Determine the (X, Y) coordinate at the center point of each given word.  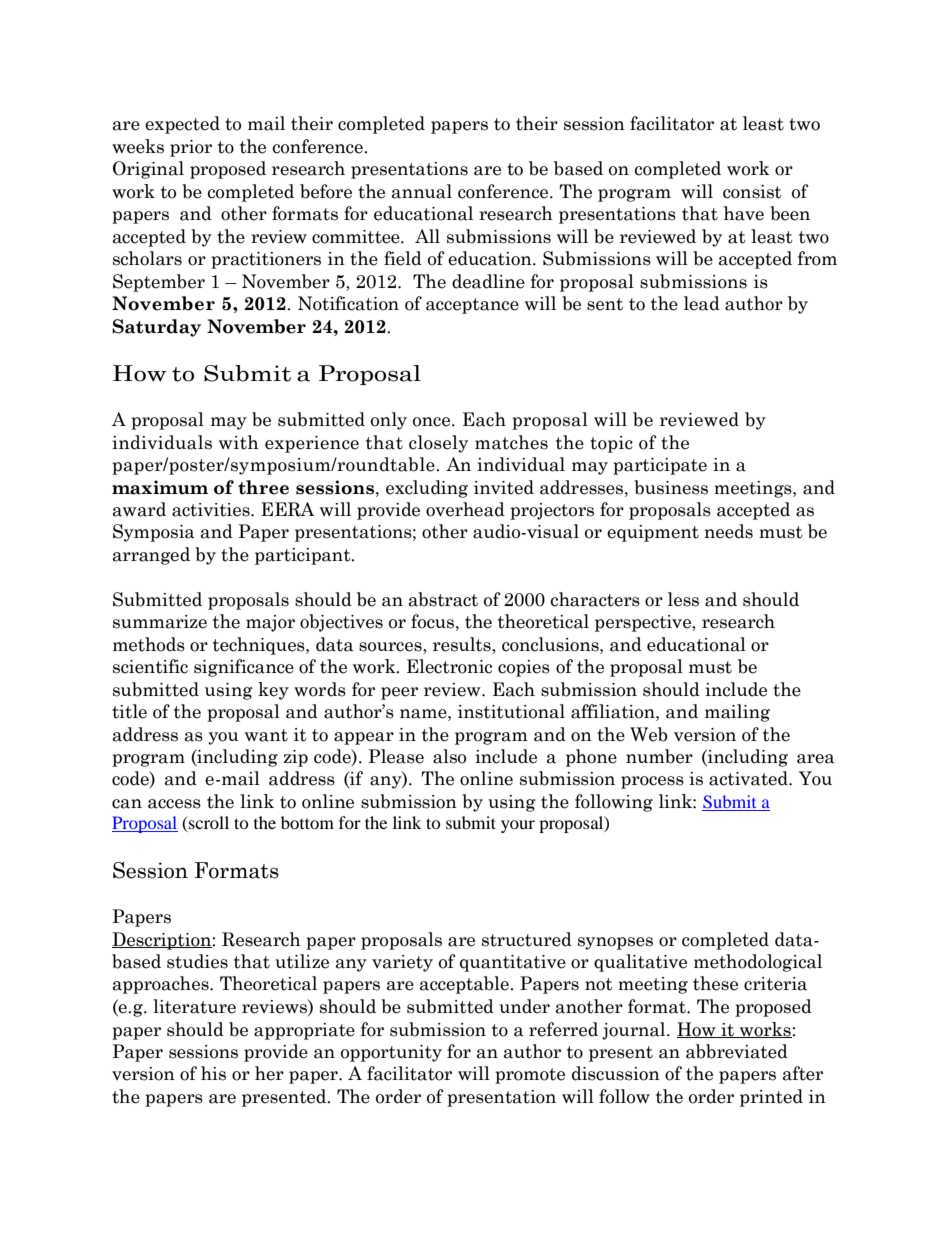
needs (728, 531)
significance (244, 668)
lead (702, 303)
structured (527, 939)
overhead (465, 509)
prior (191, 148)
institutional (511, 711)
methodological (758, 963)
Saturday (156, 328)
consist (752, 192)
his (213, 1073)
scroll (208, 824)
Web (649, 734)
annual (422, 191)
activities (212, 510)
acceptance (472, 306)
